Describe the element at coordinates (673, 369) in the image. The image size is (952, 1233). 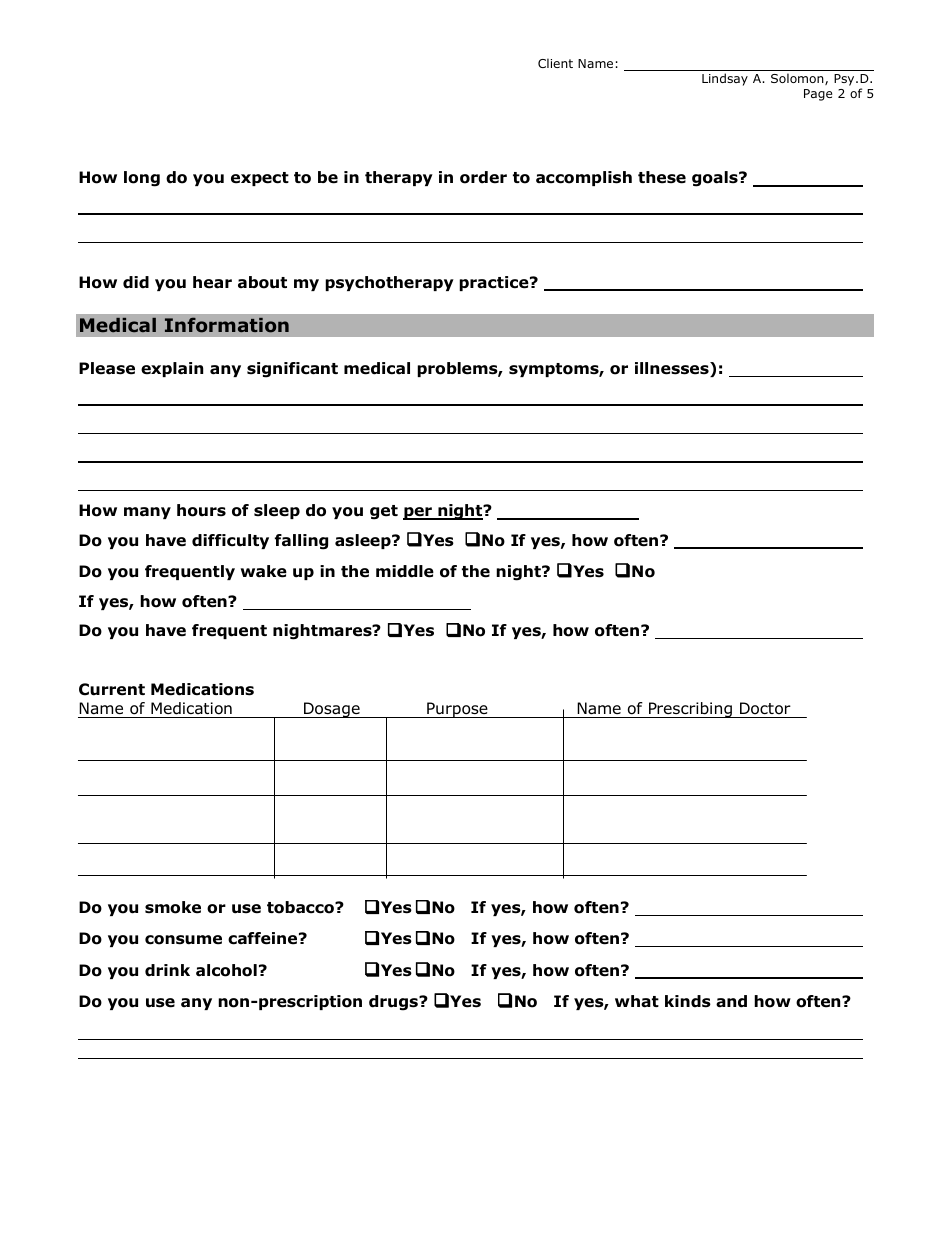
I see `illnesses` at that location.
